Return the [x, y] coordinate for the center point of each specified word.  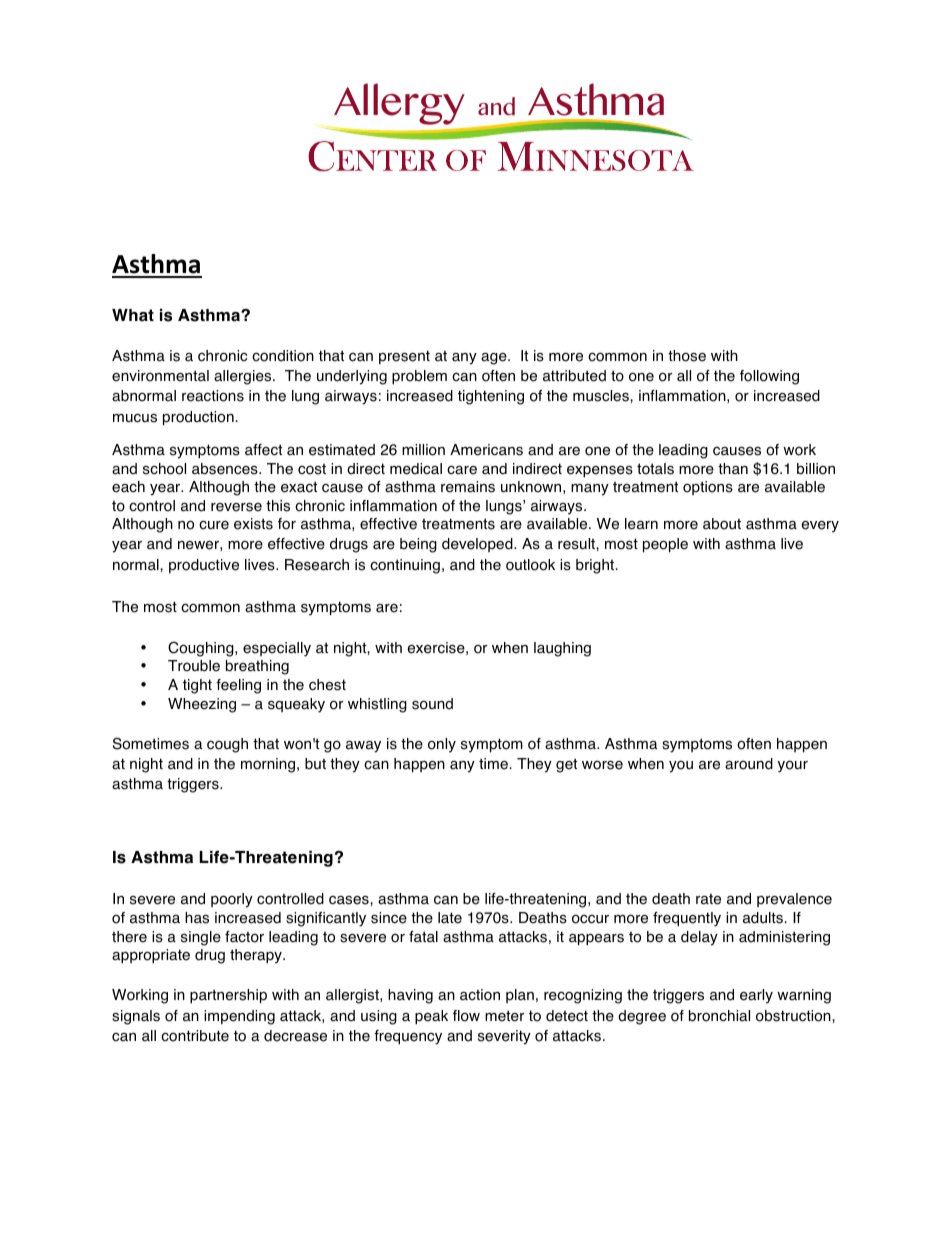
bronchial [719, 1016]
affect [263, 450]
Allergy [399, 104]
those [687, 356]
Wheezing [202, 705]
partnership [228, 996]
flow [466, 1016]
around [749, 764]
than [733, 469]
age [495, 359]
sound [432, 704]
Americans [486, 450]
